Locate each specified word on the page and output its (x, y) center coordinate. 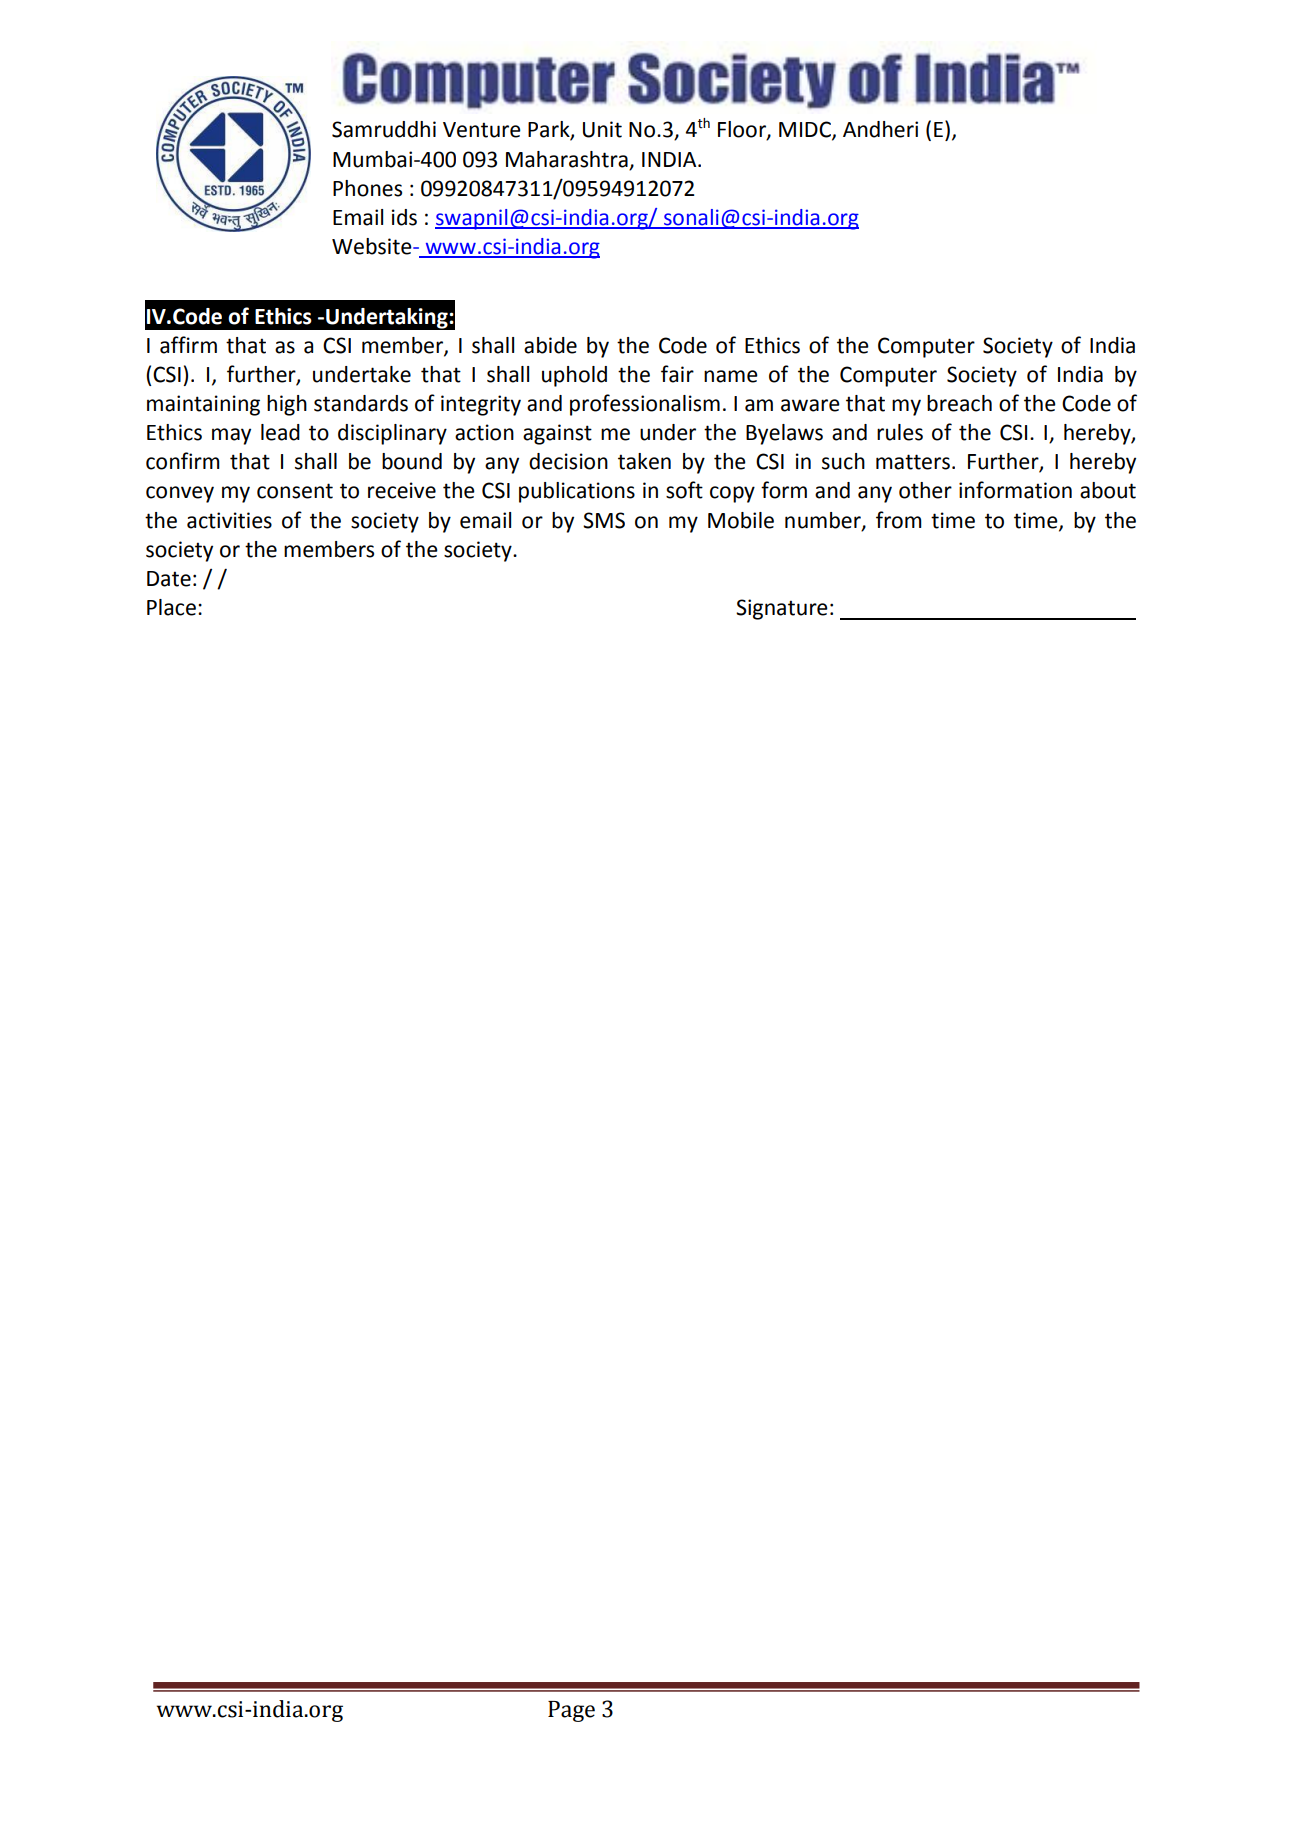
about (1108, 490)
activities (229, 520)
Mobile (741, 520)
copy (732, 494)
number (824, 521)
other (925, 490)
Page (571, 1711)
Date (169, 579)
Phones (367, 188)
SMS (604, 520)
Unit (602, 129)
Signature (782, 609)
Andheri (880, 129)
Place (171, 607)
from (899, 520)
